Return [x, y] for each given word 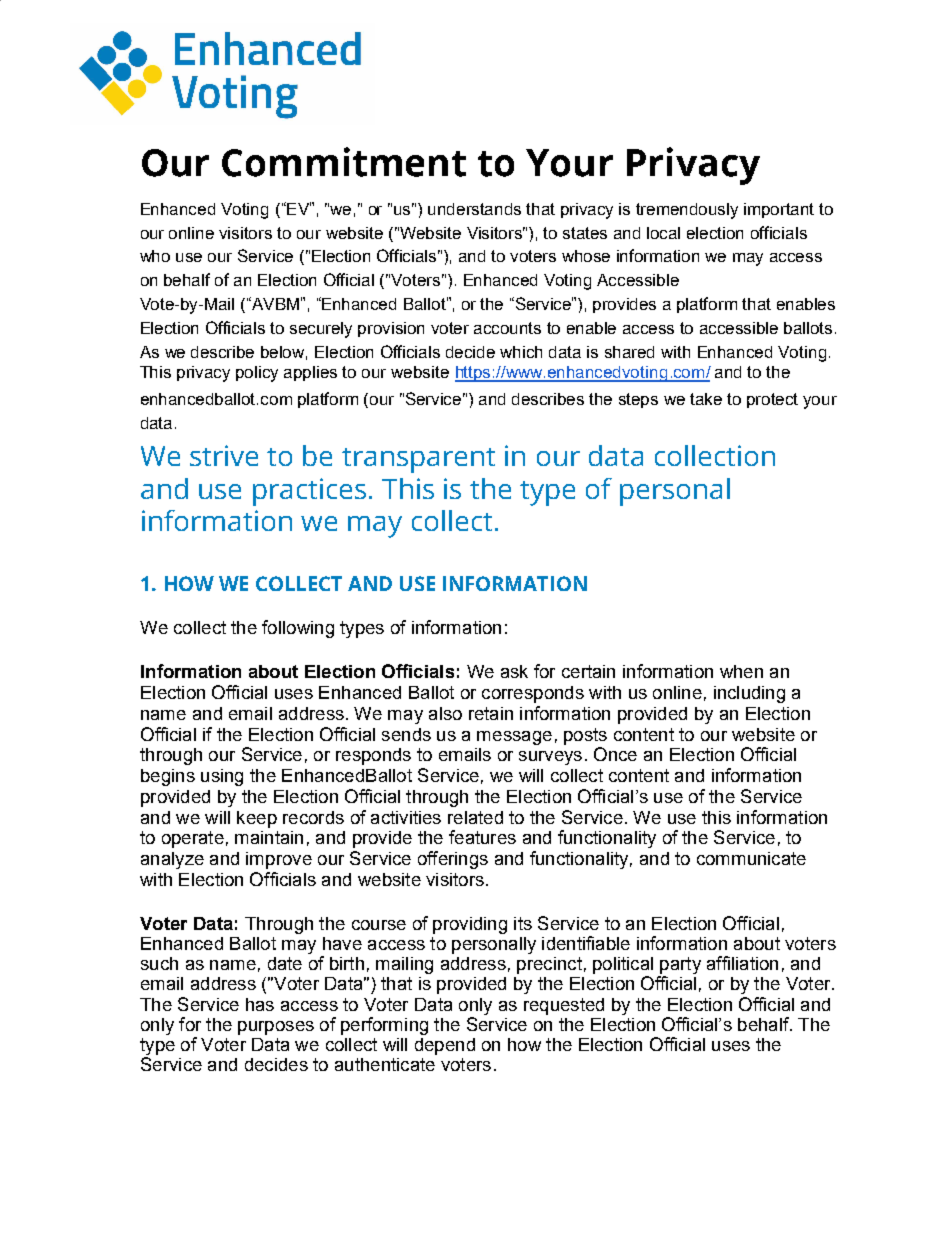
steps [638, 400]
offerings [453, 860]
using [222, 777]
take [706, 399]
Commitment [344, 162]
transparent [418, 460]
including [749, 694]
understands [474, 209]
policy [257, 374]
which [521, 352]
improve [279, 860]
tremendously [687, 211]
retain [491, 713]
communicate [751, 858]
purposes [276, 1028]
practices [309, 492]
